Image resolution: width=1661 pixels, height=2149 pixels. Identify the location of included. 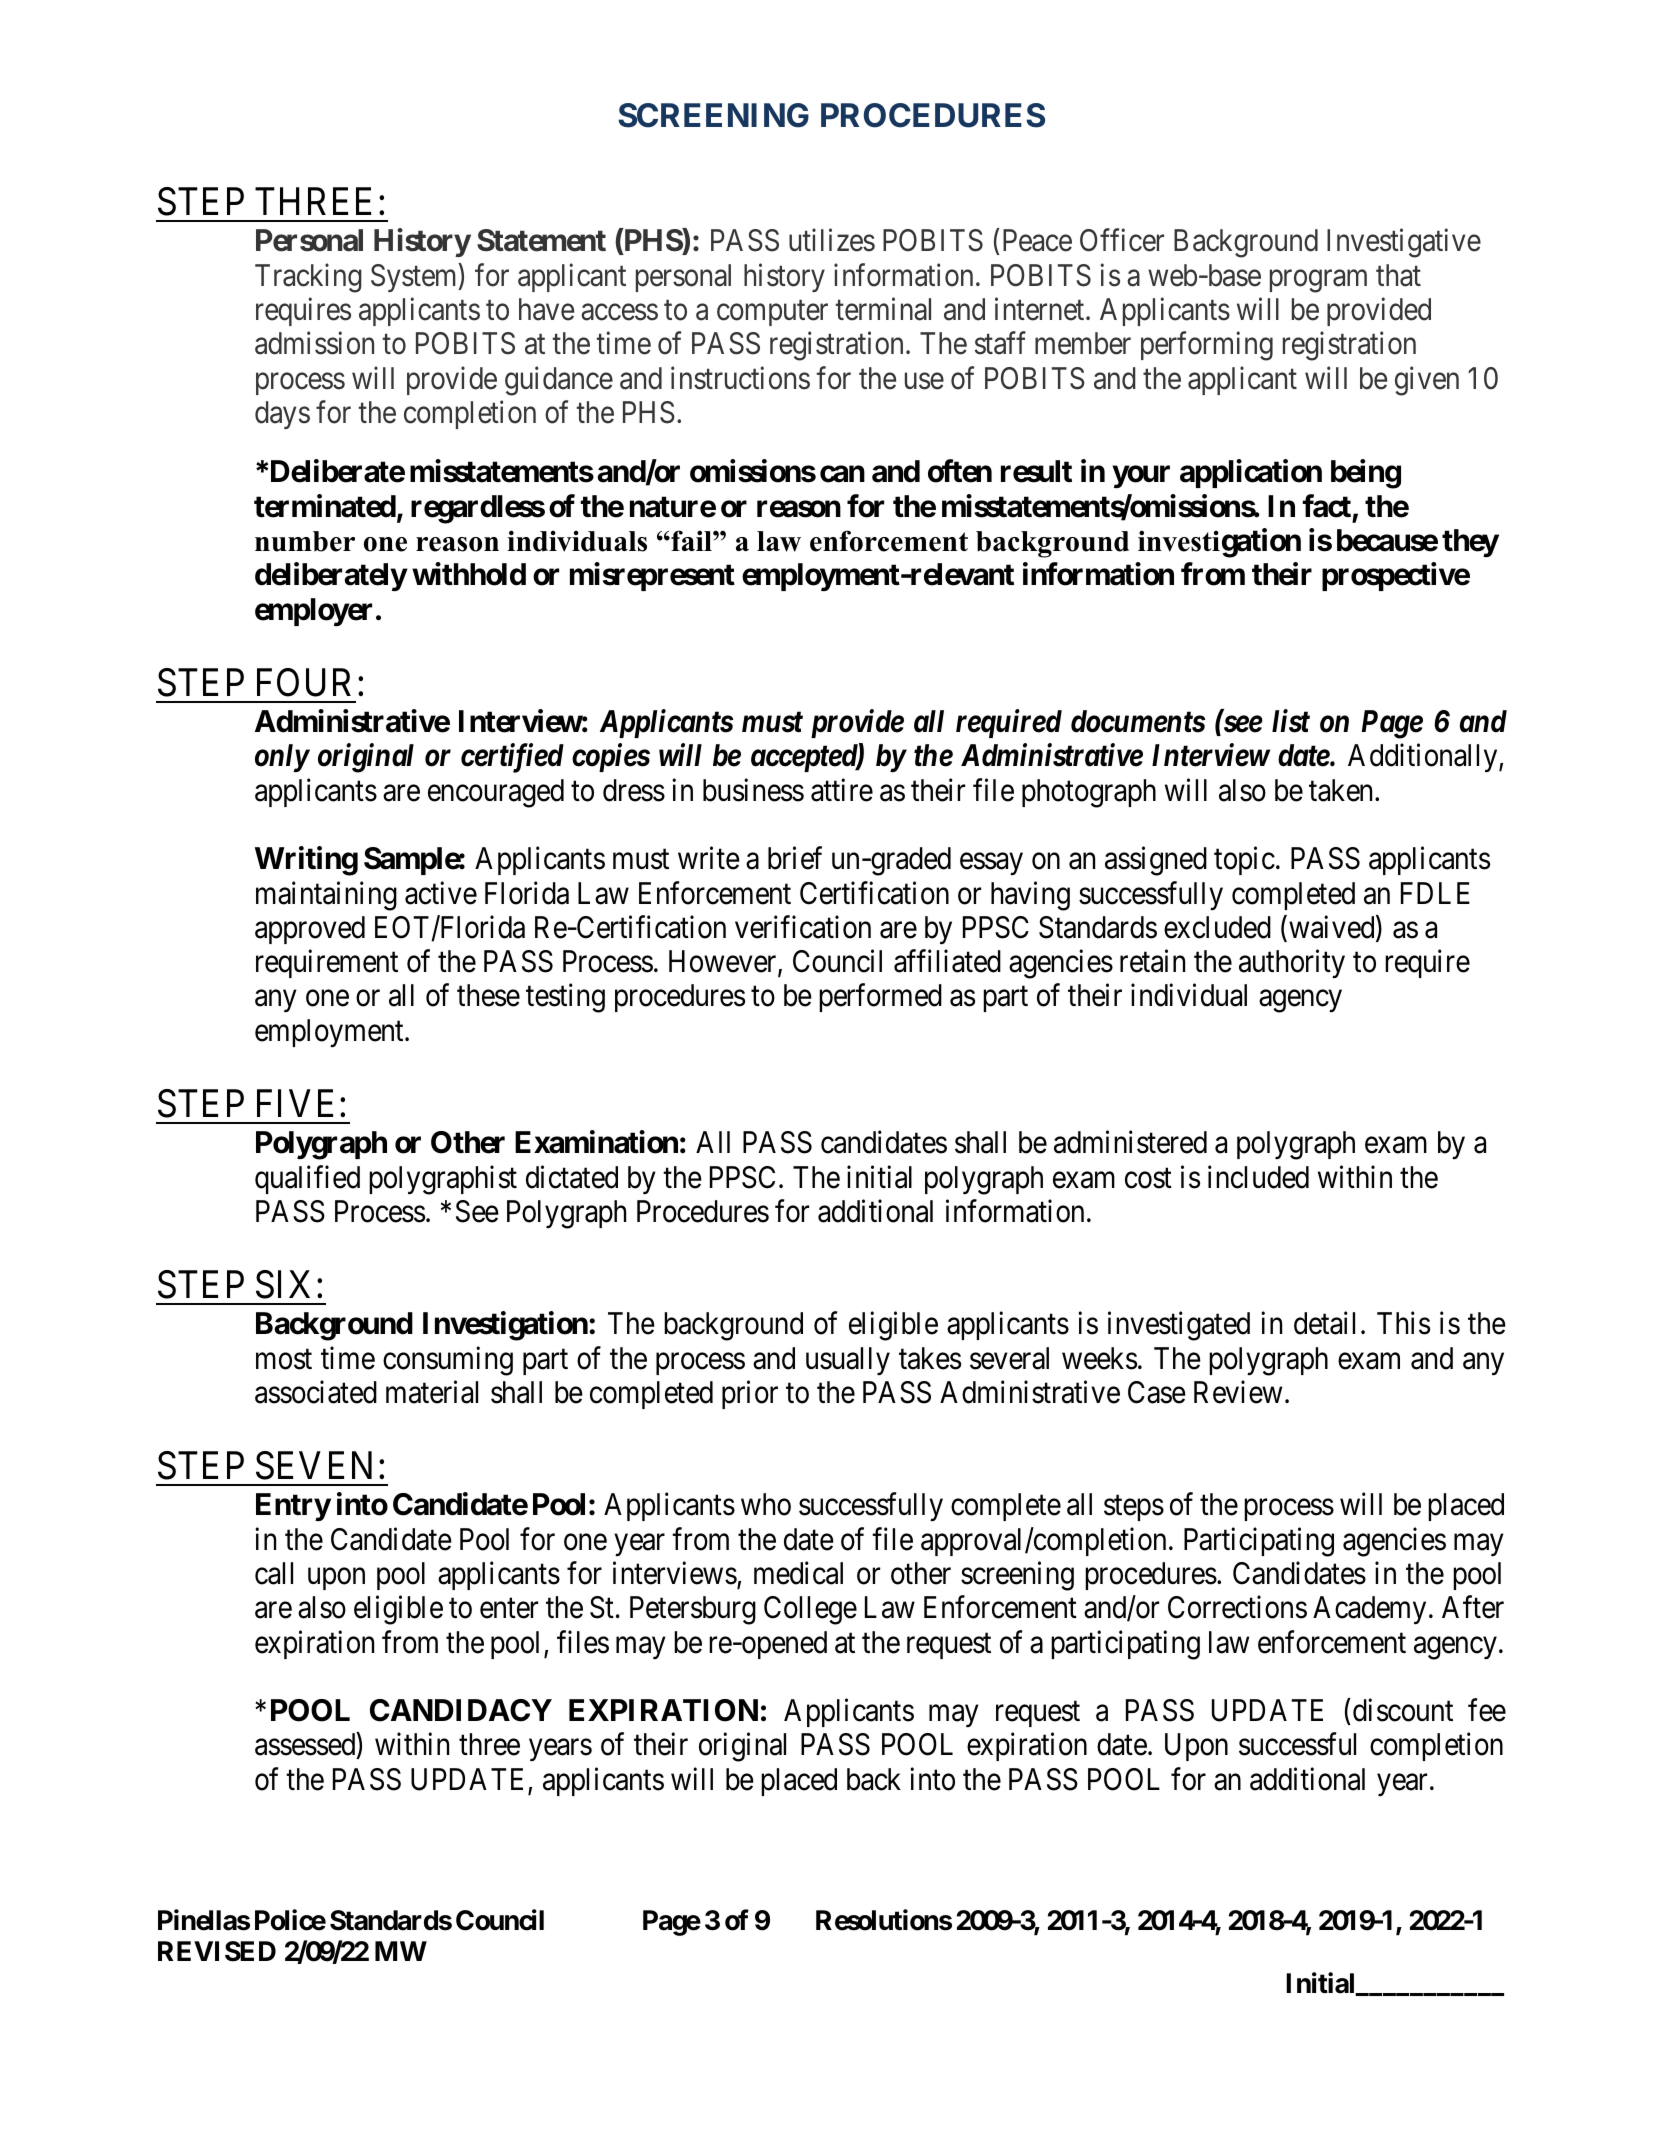
(1258, 1177).
